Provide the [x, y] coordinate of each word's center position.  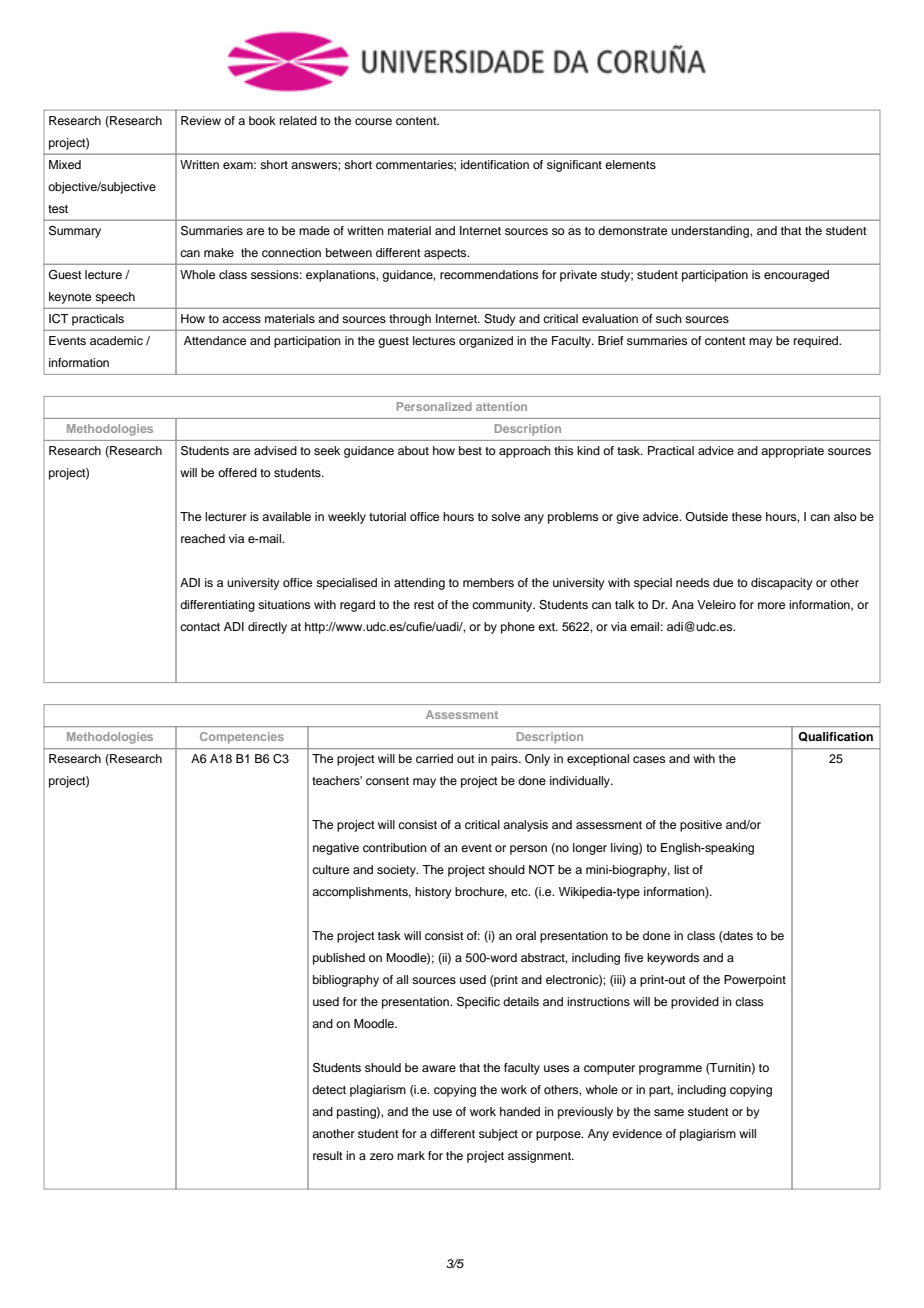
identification [495, 164]
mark [411, 1155]
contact [200, 627]
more [771, 605]
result [328, 1155]
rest [424, 605]
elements [630, 164]
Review [201, 120]
